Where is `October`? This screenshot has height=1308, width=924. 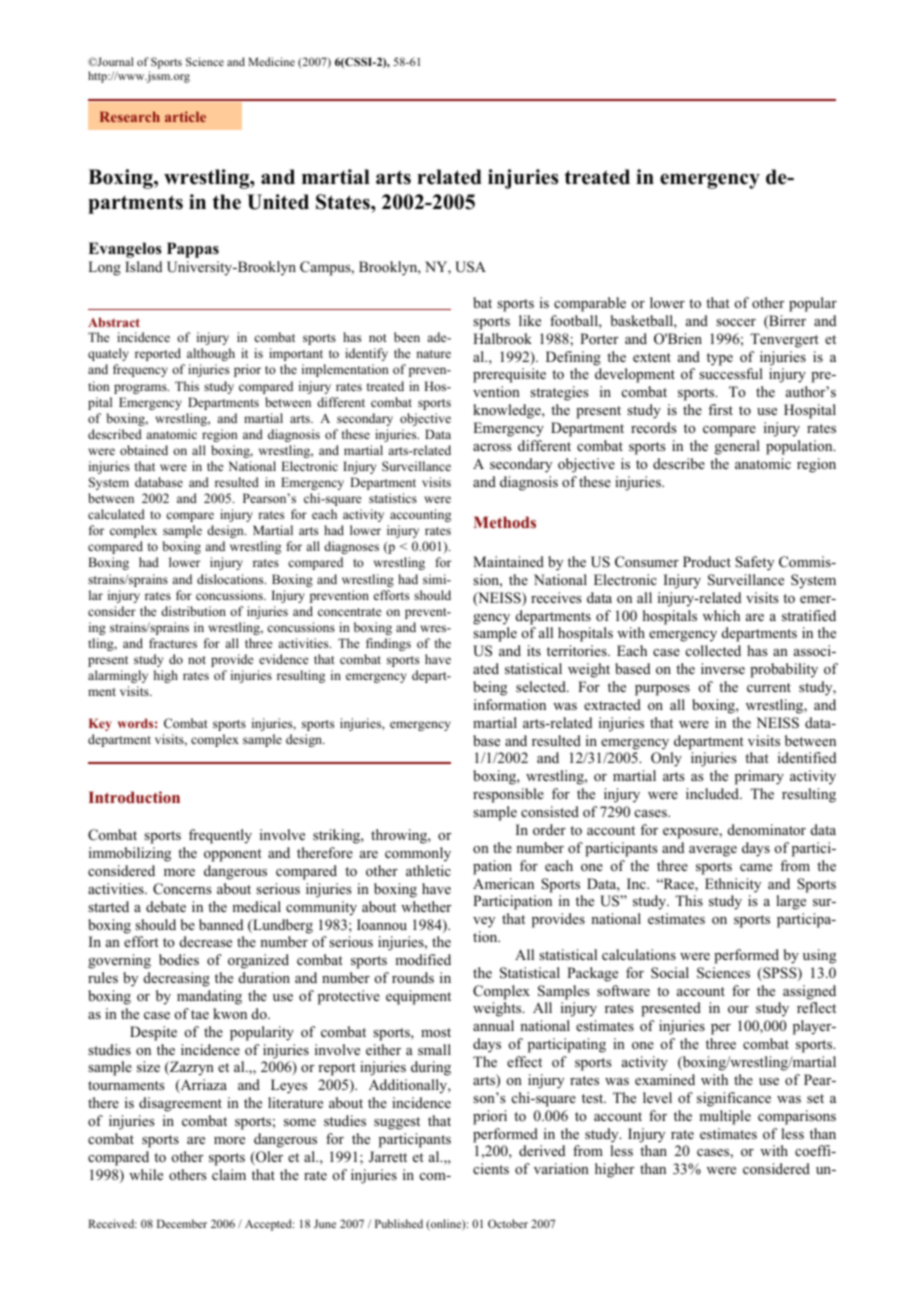 October is located at coordinates (508, 1223).
